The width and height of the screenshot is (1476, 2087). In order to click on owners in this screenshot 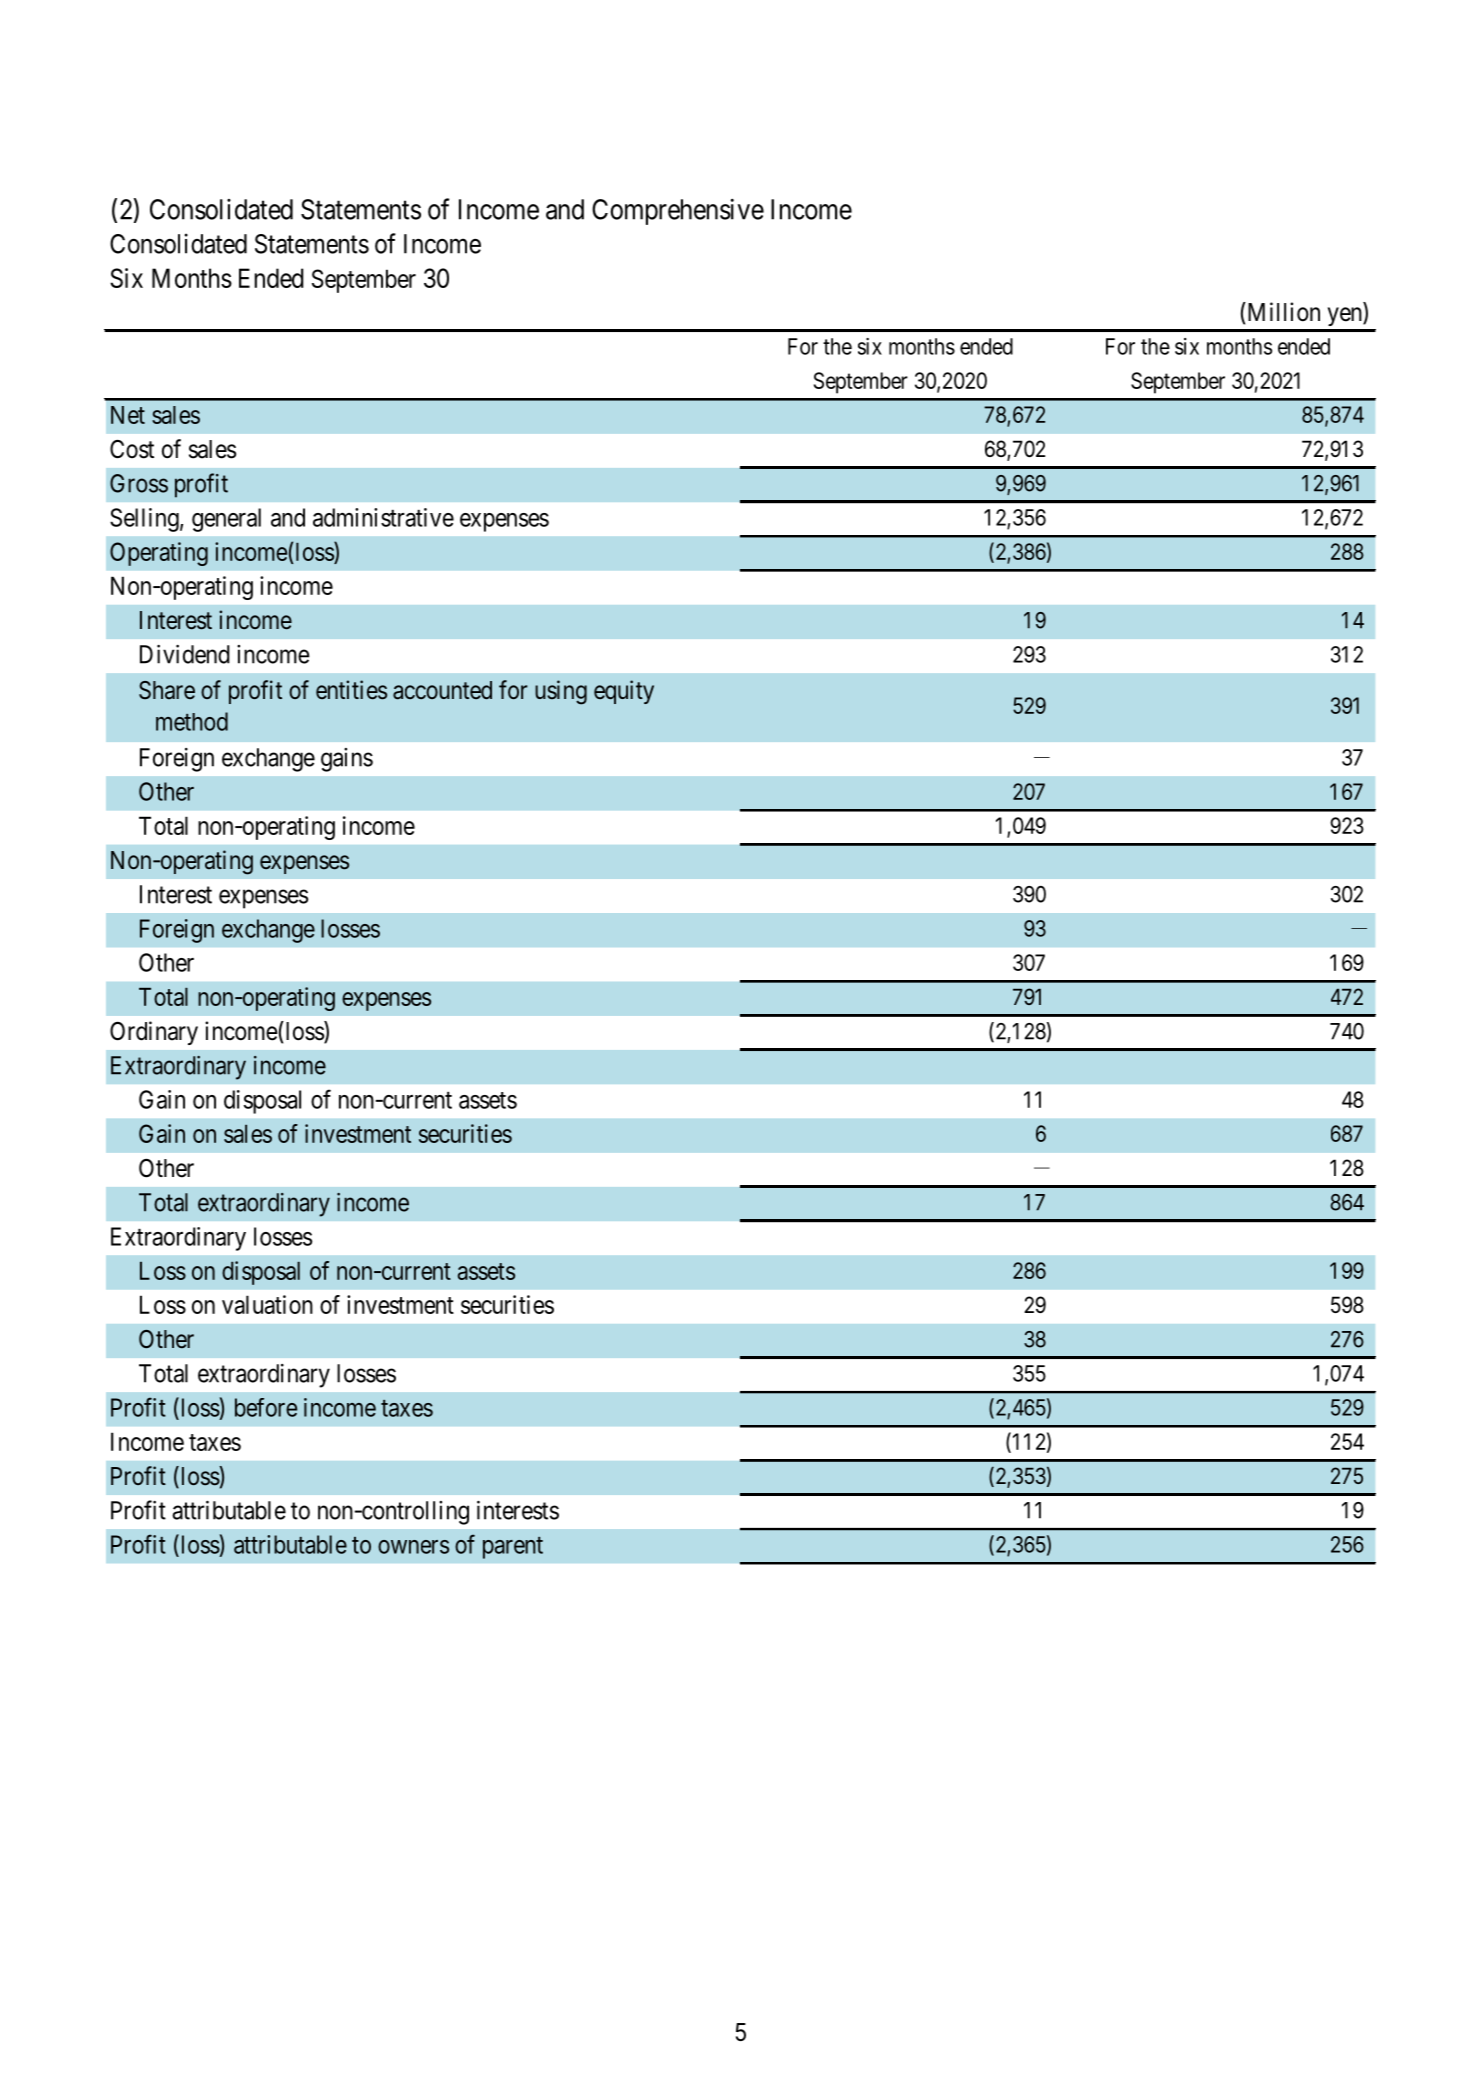, I will do `click(413, 1547)`.
